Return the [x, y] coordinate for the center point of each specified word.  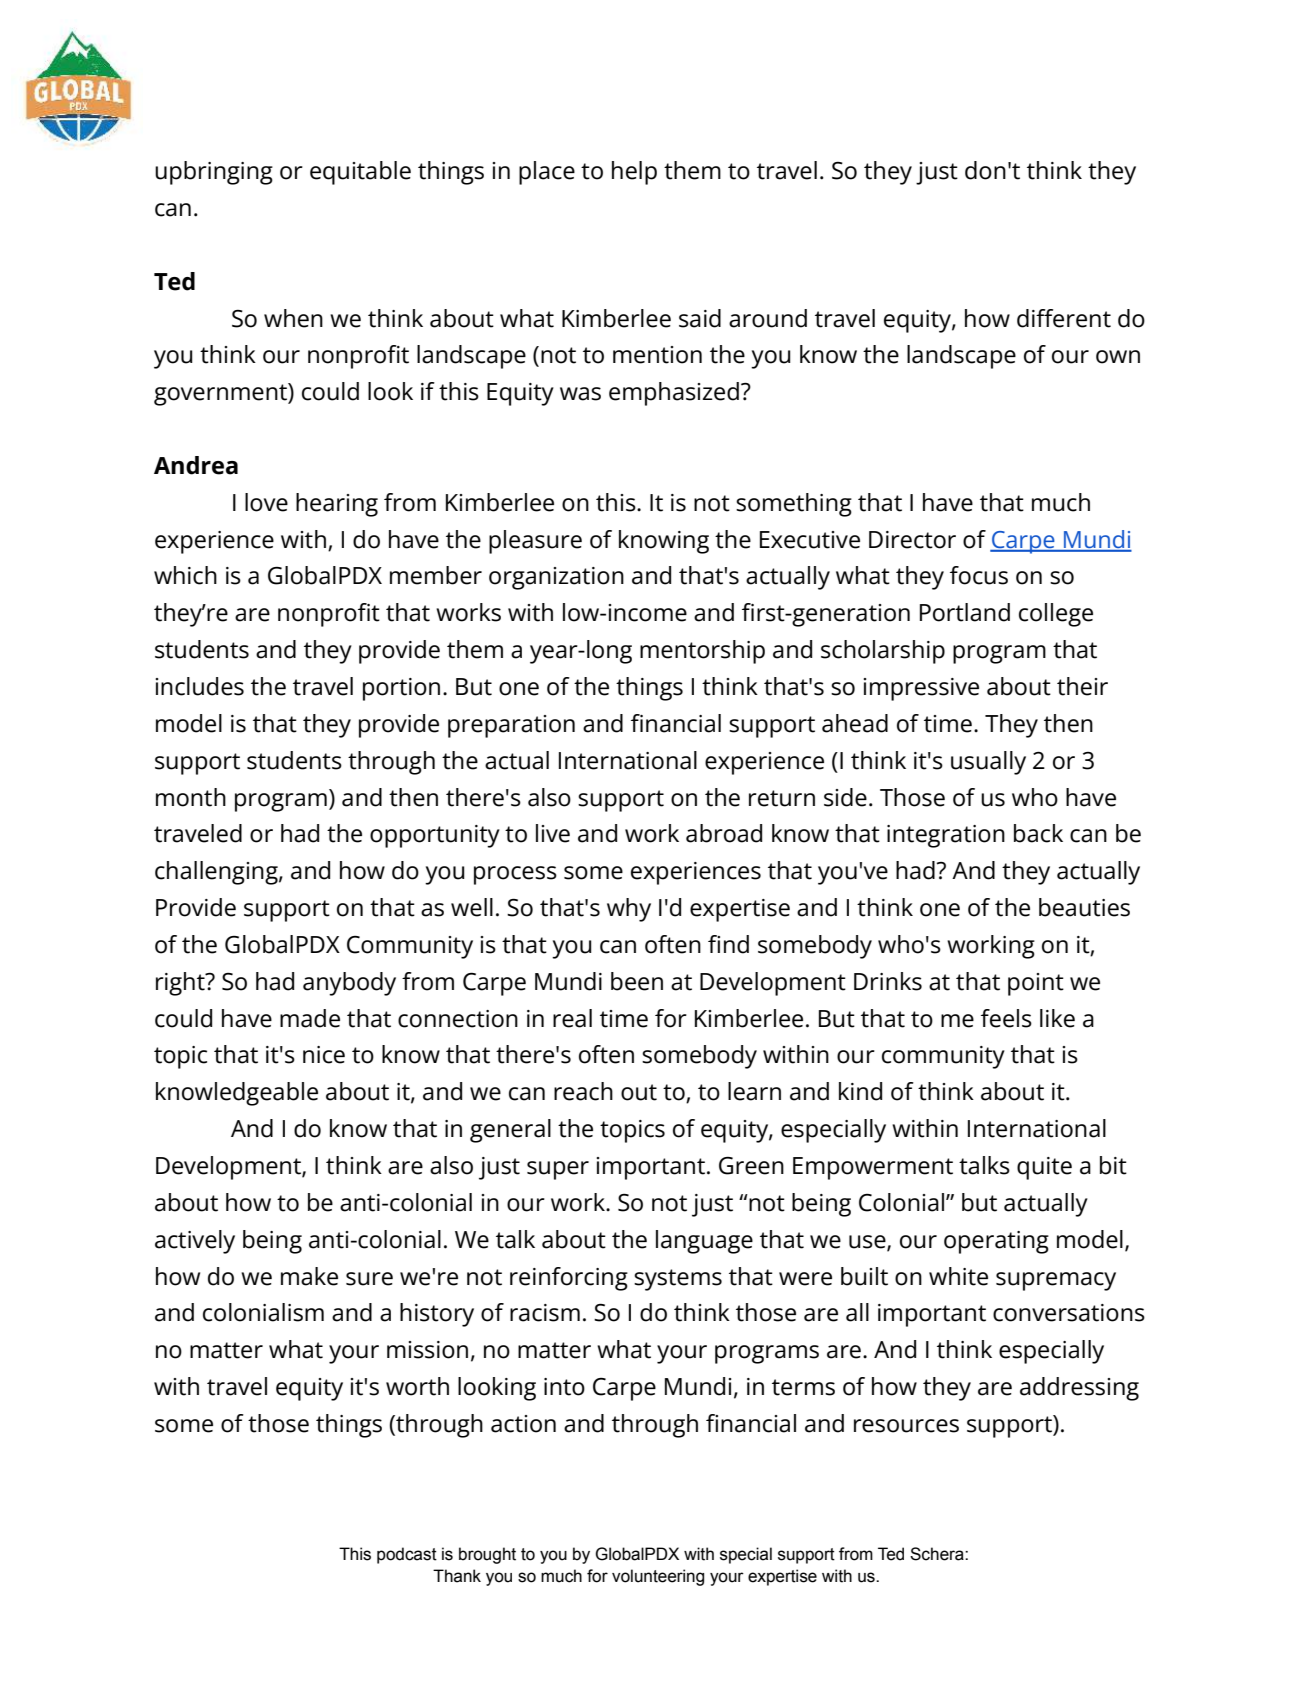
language [704, 1242]
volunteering [658, 1577]
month [191, 797]
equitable [360, 173]
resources [906, 1426]
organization [556, 578]
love [266, 502]
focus [979, 575]
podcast [407, 1555]
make [309, 1276]
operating [996, 1242]
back [1038, 833]
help [634, 173]
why [629, 910]
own [1118, 357]
